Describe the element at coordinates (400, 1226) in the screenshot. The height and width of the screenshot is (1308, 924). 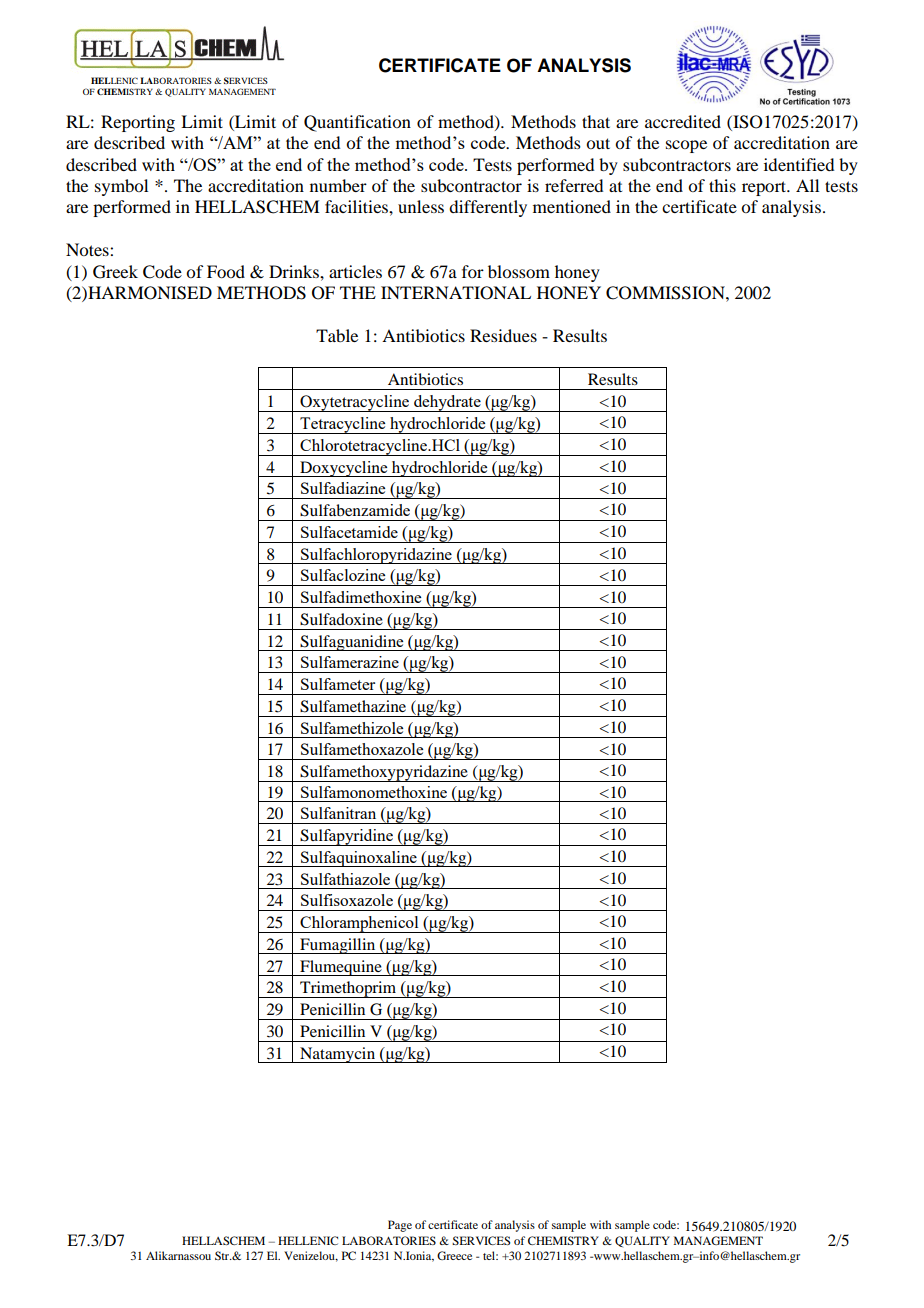
I see `Page` at that location.
